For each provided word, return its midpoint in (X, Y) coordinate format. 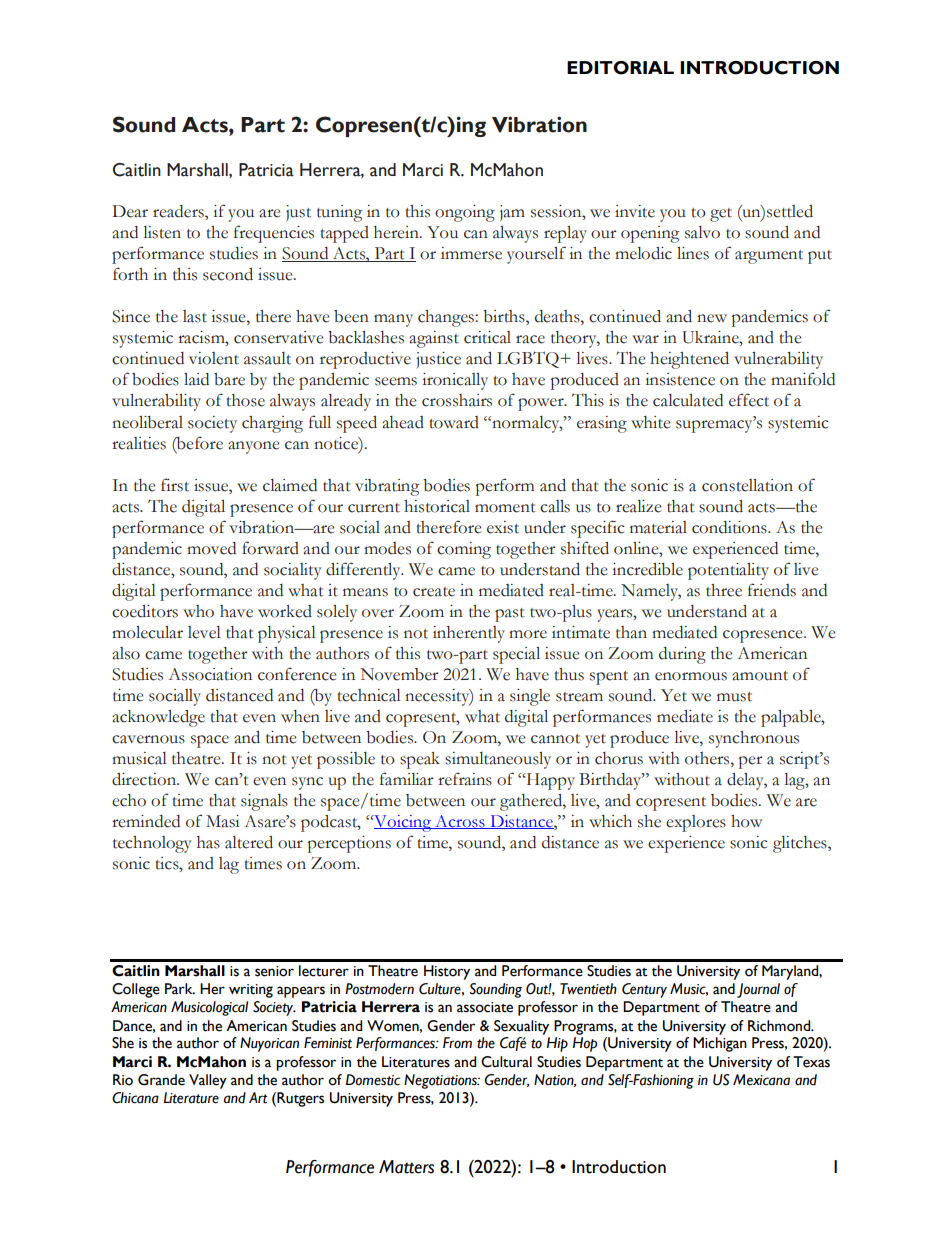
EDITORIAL (620, 68)
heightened (689, 360)
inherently (469, 634)
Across (460, 822)
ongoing (465, 213)
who (198, 611)
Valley (208, 1081)
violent (214, 358)
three (724, 590)
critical (487, 337)
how (746, 821)
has (208, 842)
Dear (130, 211)
